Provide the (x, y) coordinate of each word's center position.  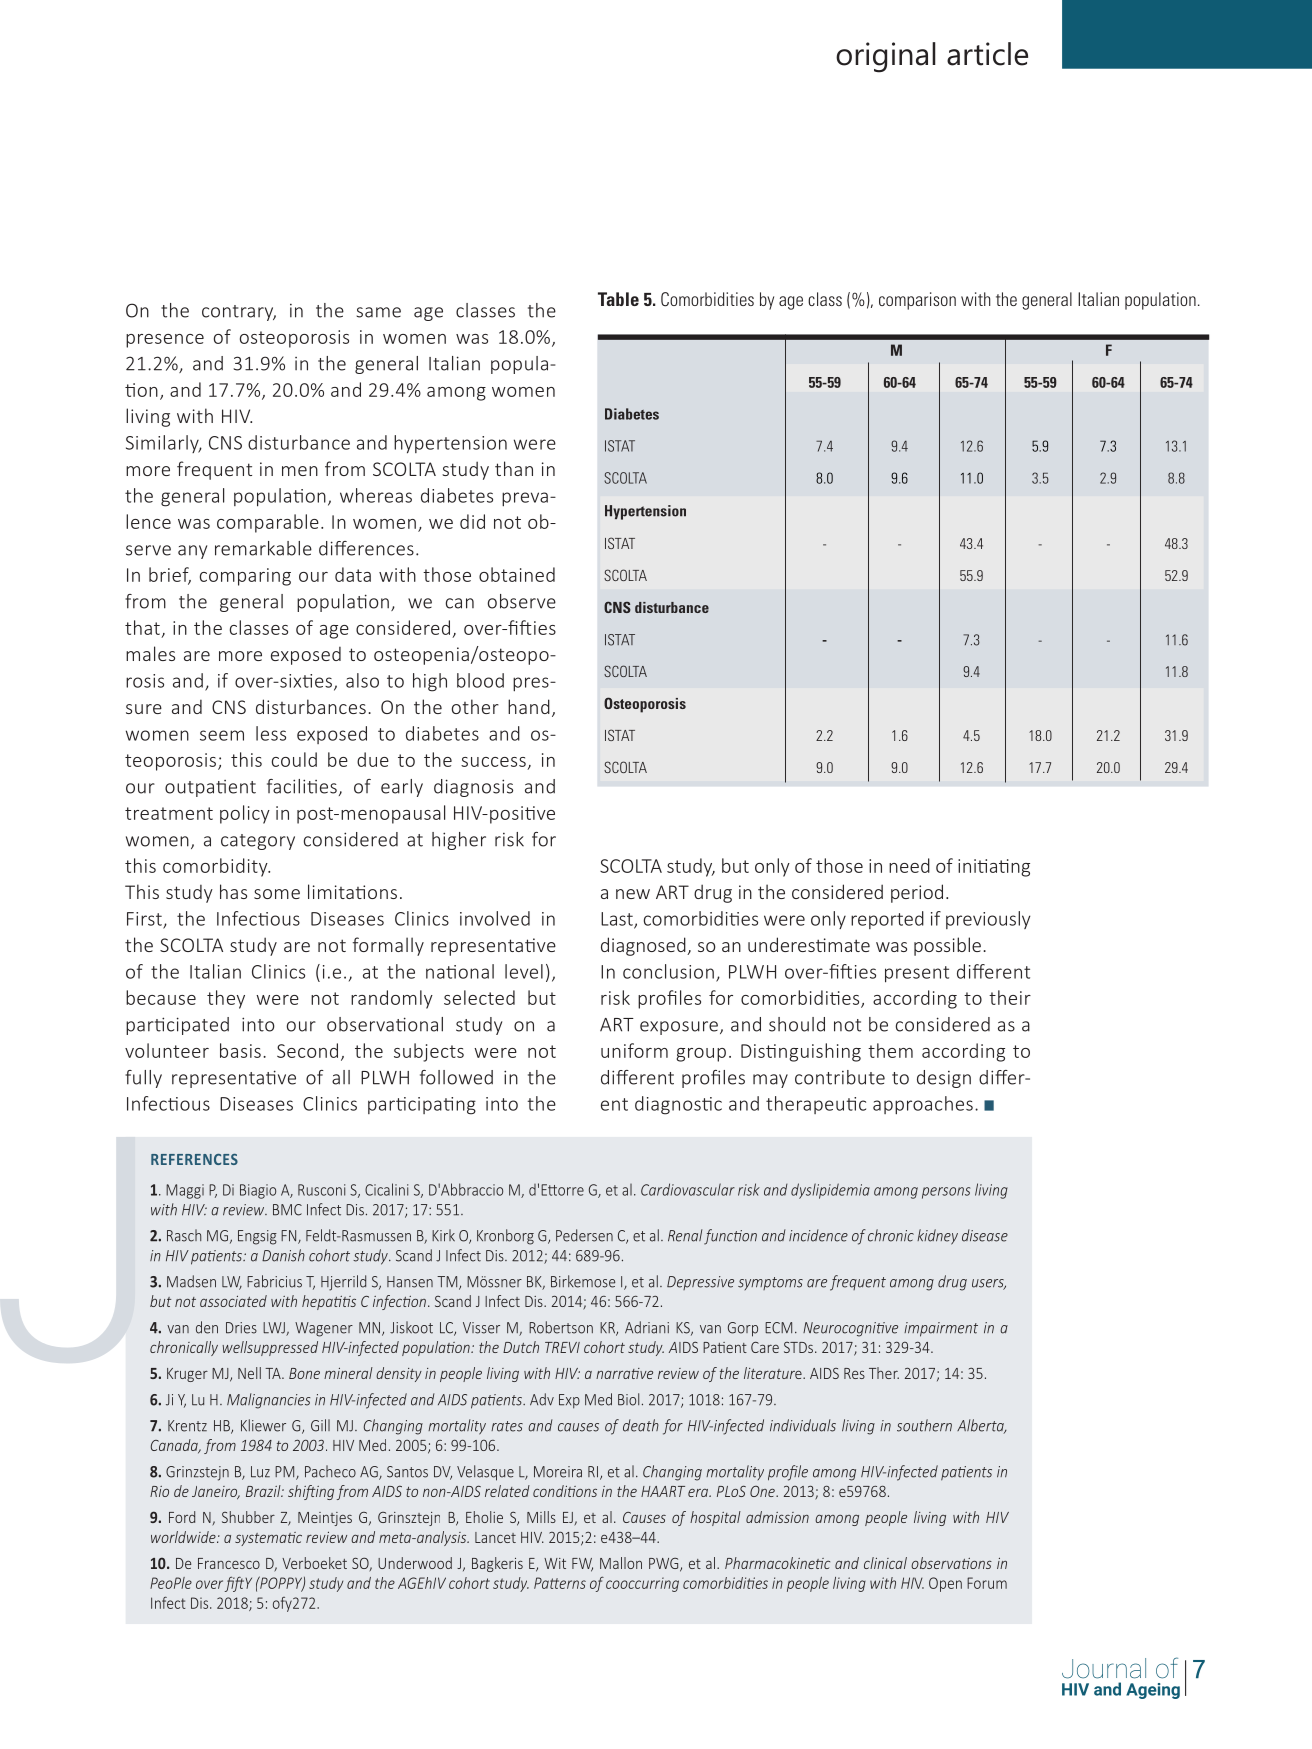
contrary (239, 313)
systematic (268, 1539)
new (633, 894)
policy (245, 814)
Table (618, 299)
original (886, 57)
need (909, 865)
